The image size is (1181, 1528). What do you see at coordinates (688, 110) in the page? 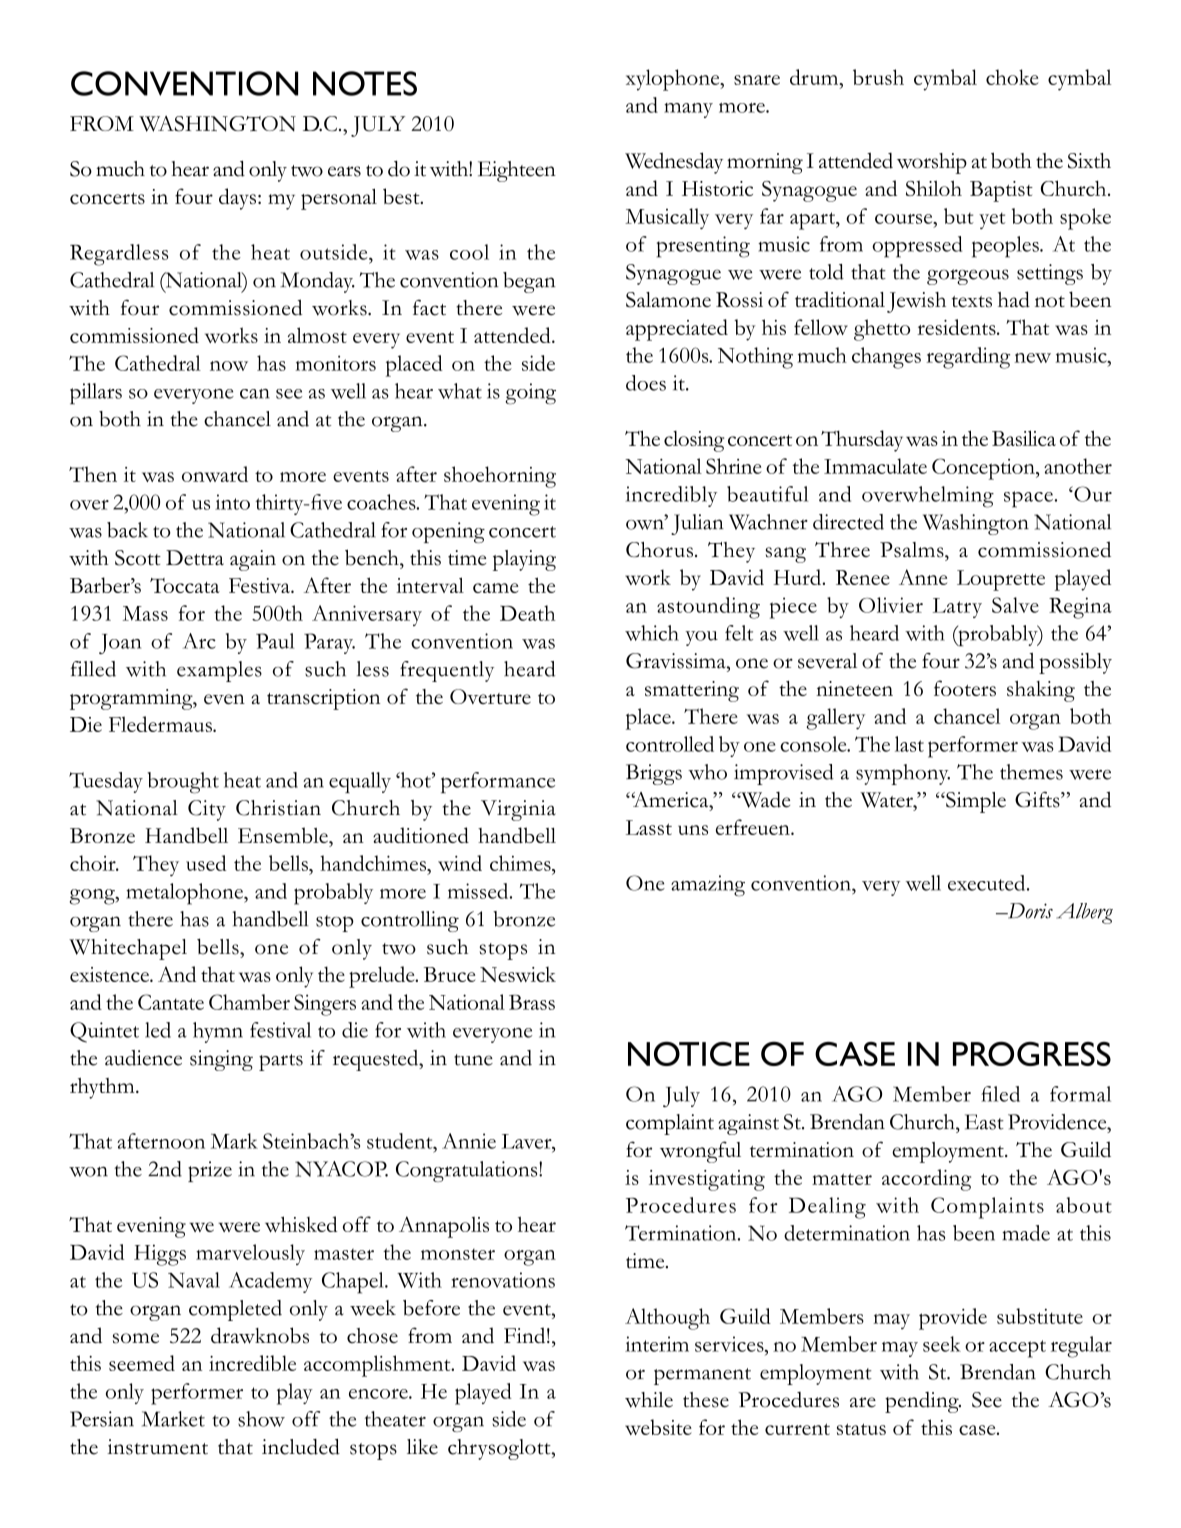
I see `many` at bounding box center [688, 110].
